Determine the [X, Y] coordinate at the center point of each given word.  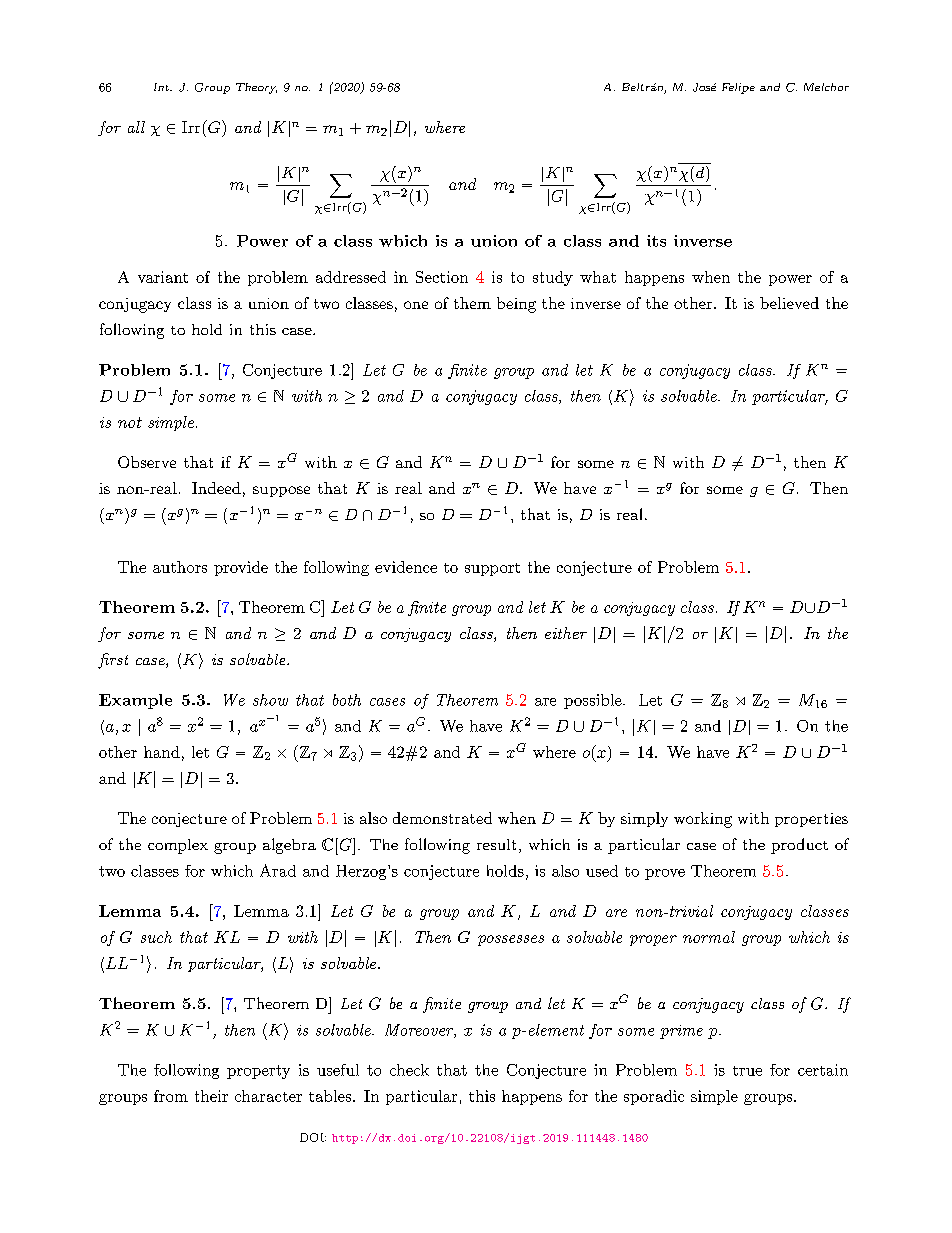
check [409, 1070]
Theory [256, 88]
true [747, 1071]
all [136, 127]
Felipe [738, 88]
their [211, 1096]
